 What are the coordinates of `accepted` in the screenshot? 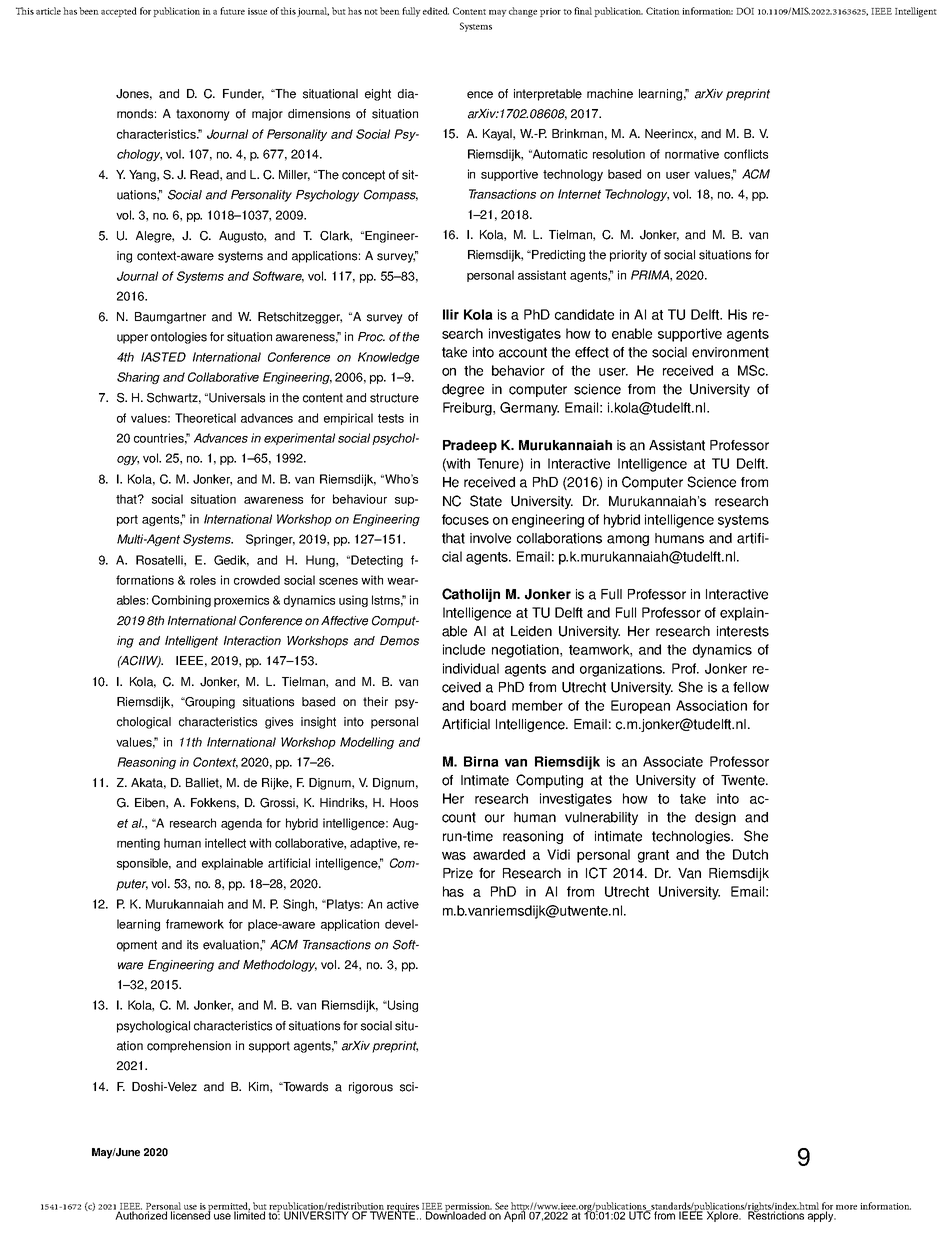 It's located at (119, 12).
